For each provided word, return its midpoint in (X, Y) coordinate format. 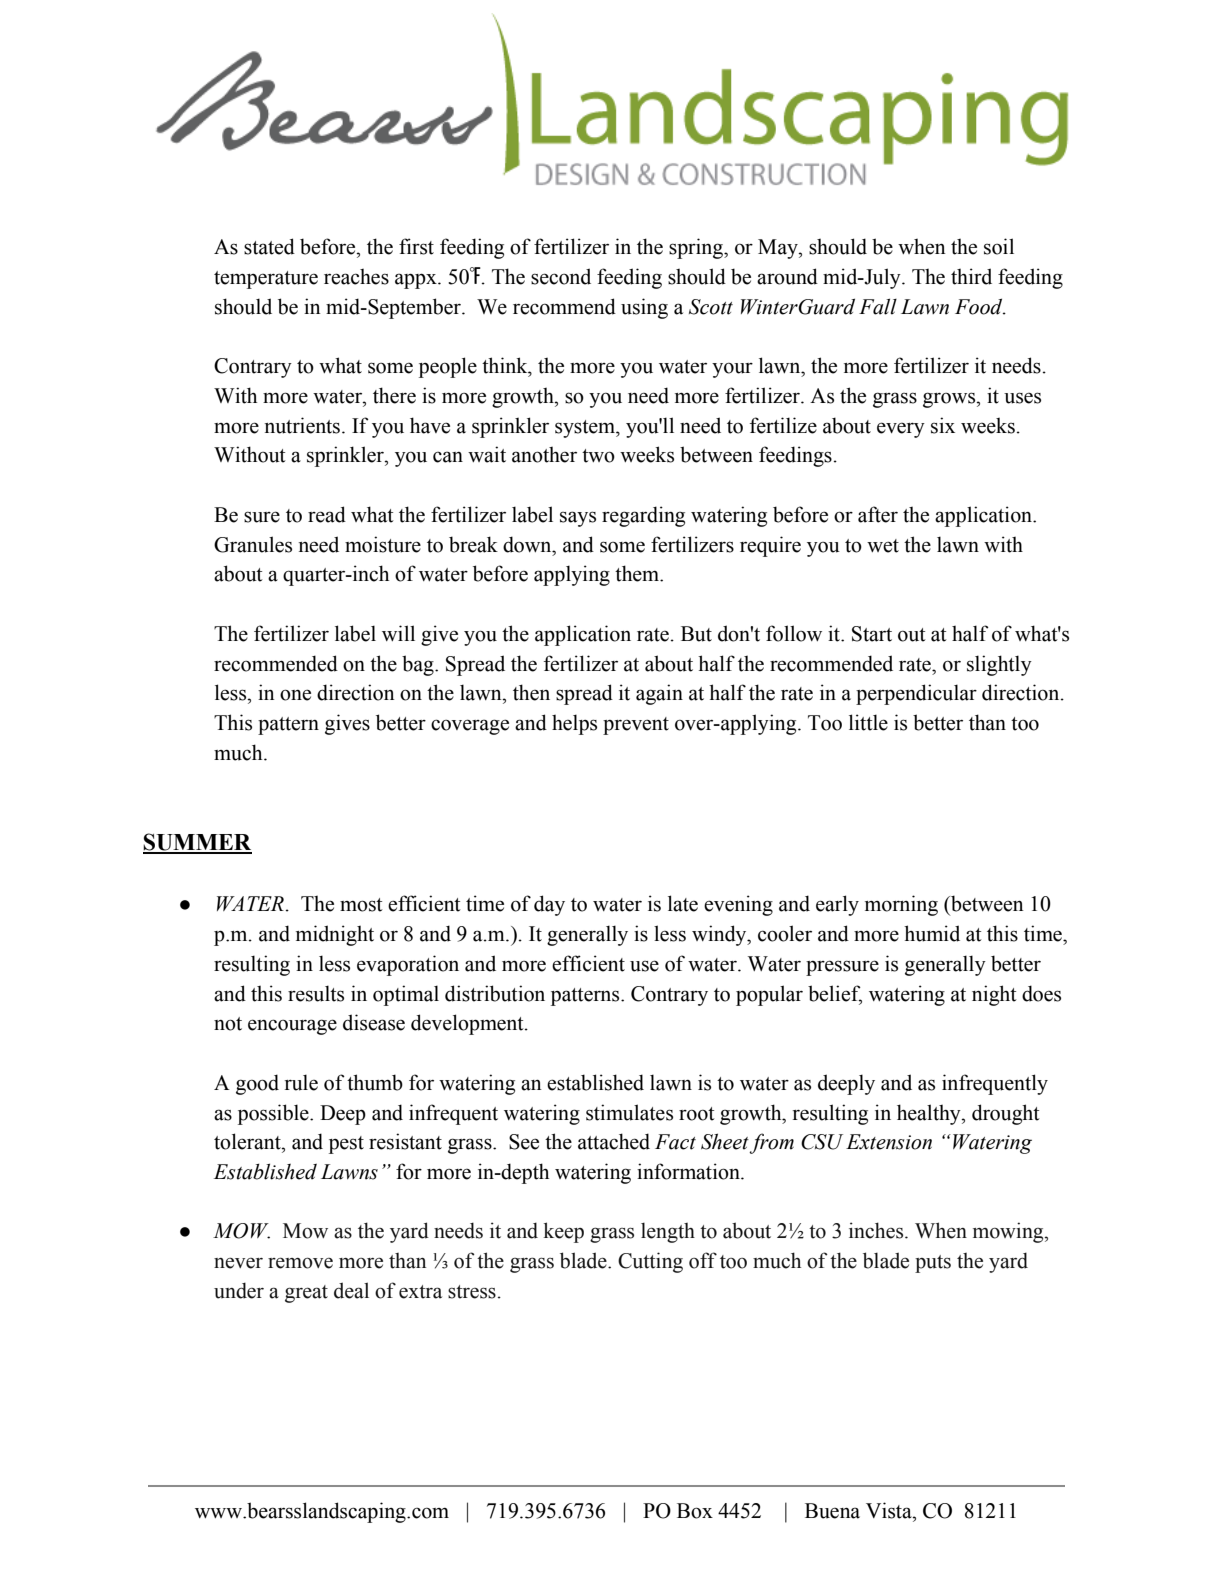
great (306, 1294)
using (644, 308)
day (549, 905)
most (361, 905)
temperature (266, 280)
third (971, 276)
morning (901, 905)
